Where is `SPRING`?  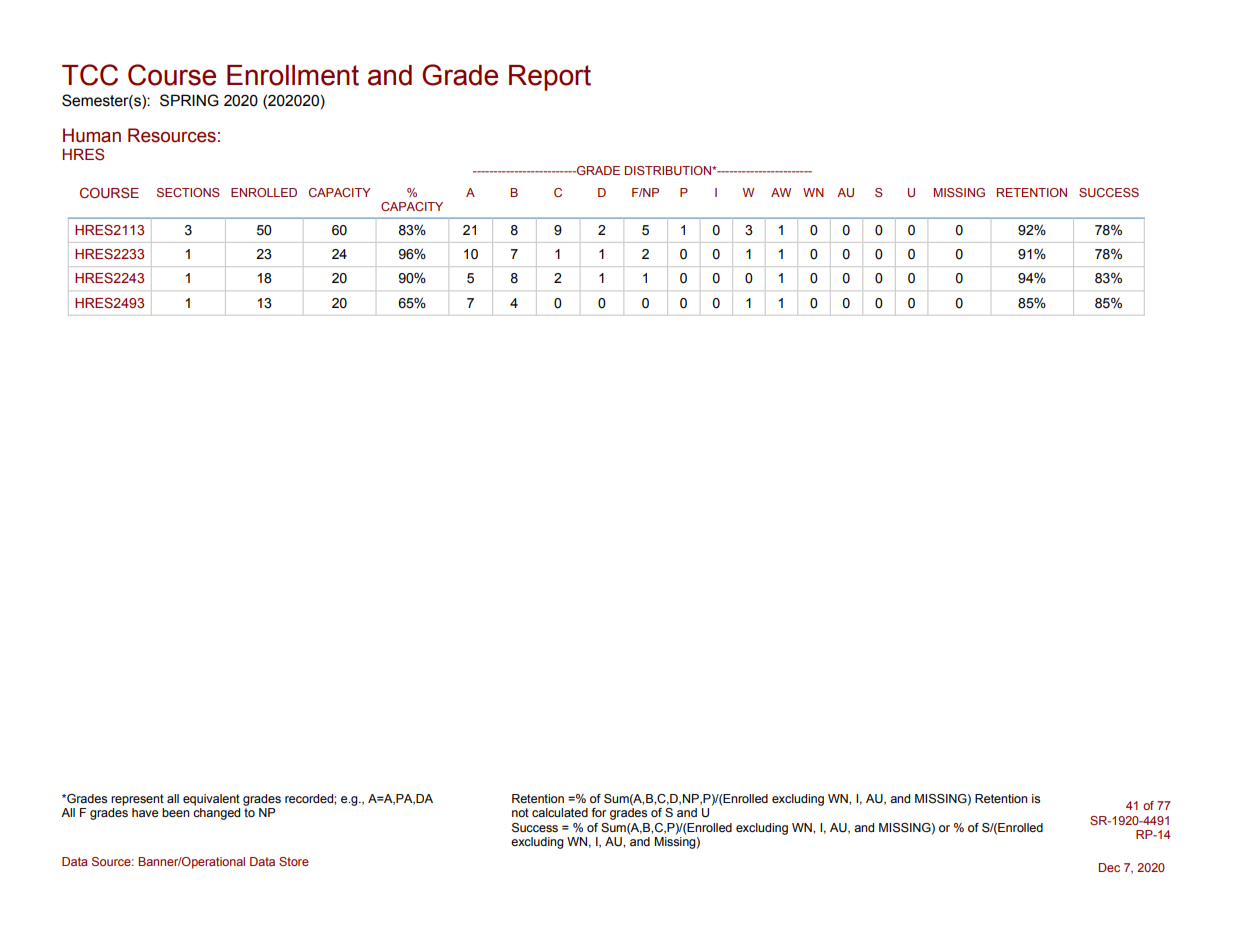
SPRING is located at coordinates (189, 100).
